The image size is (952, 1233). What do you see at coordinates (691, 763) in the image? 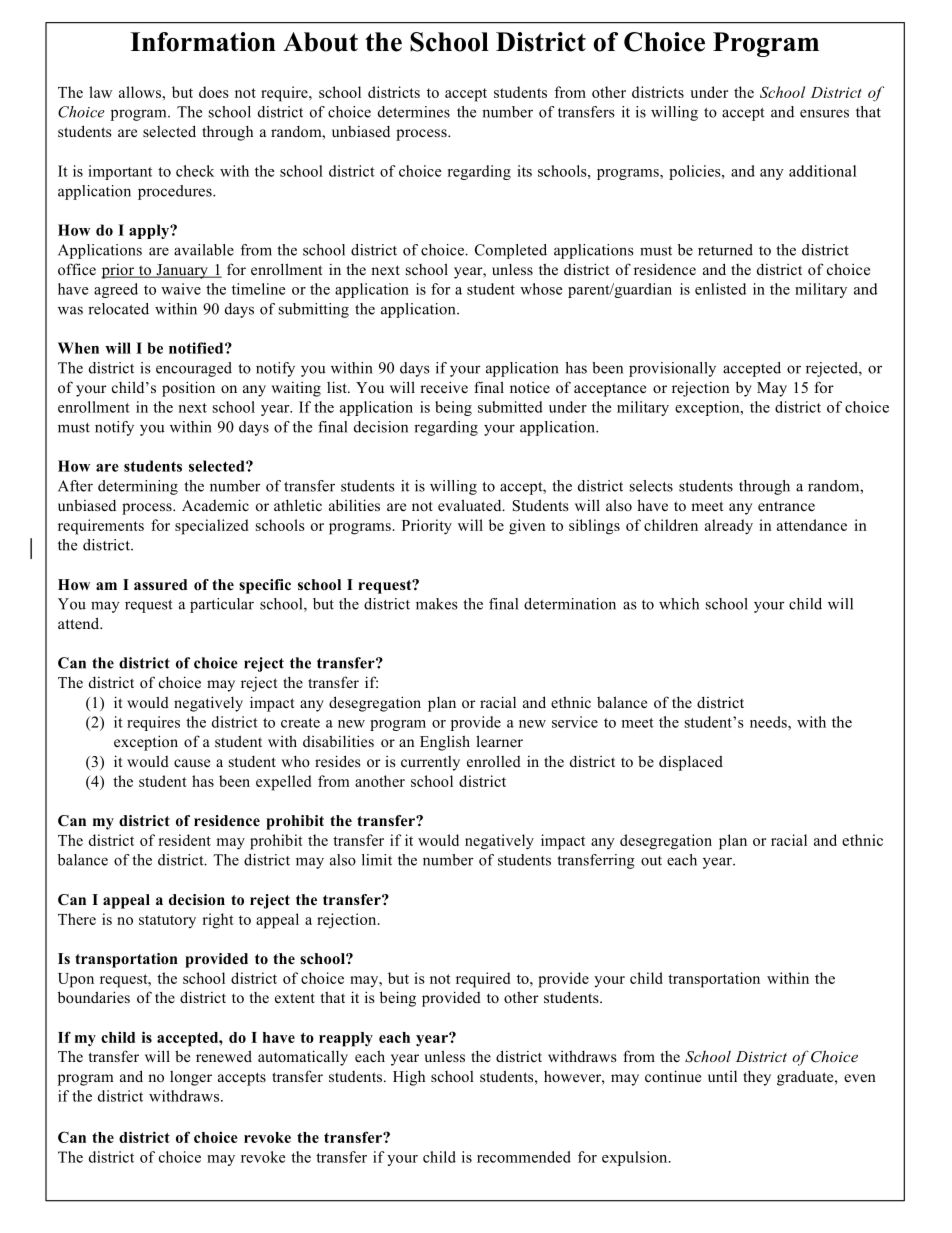
I see `displaced` at bounding box center [691, 763].
